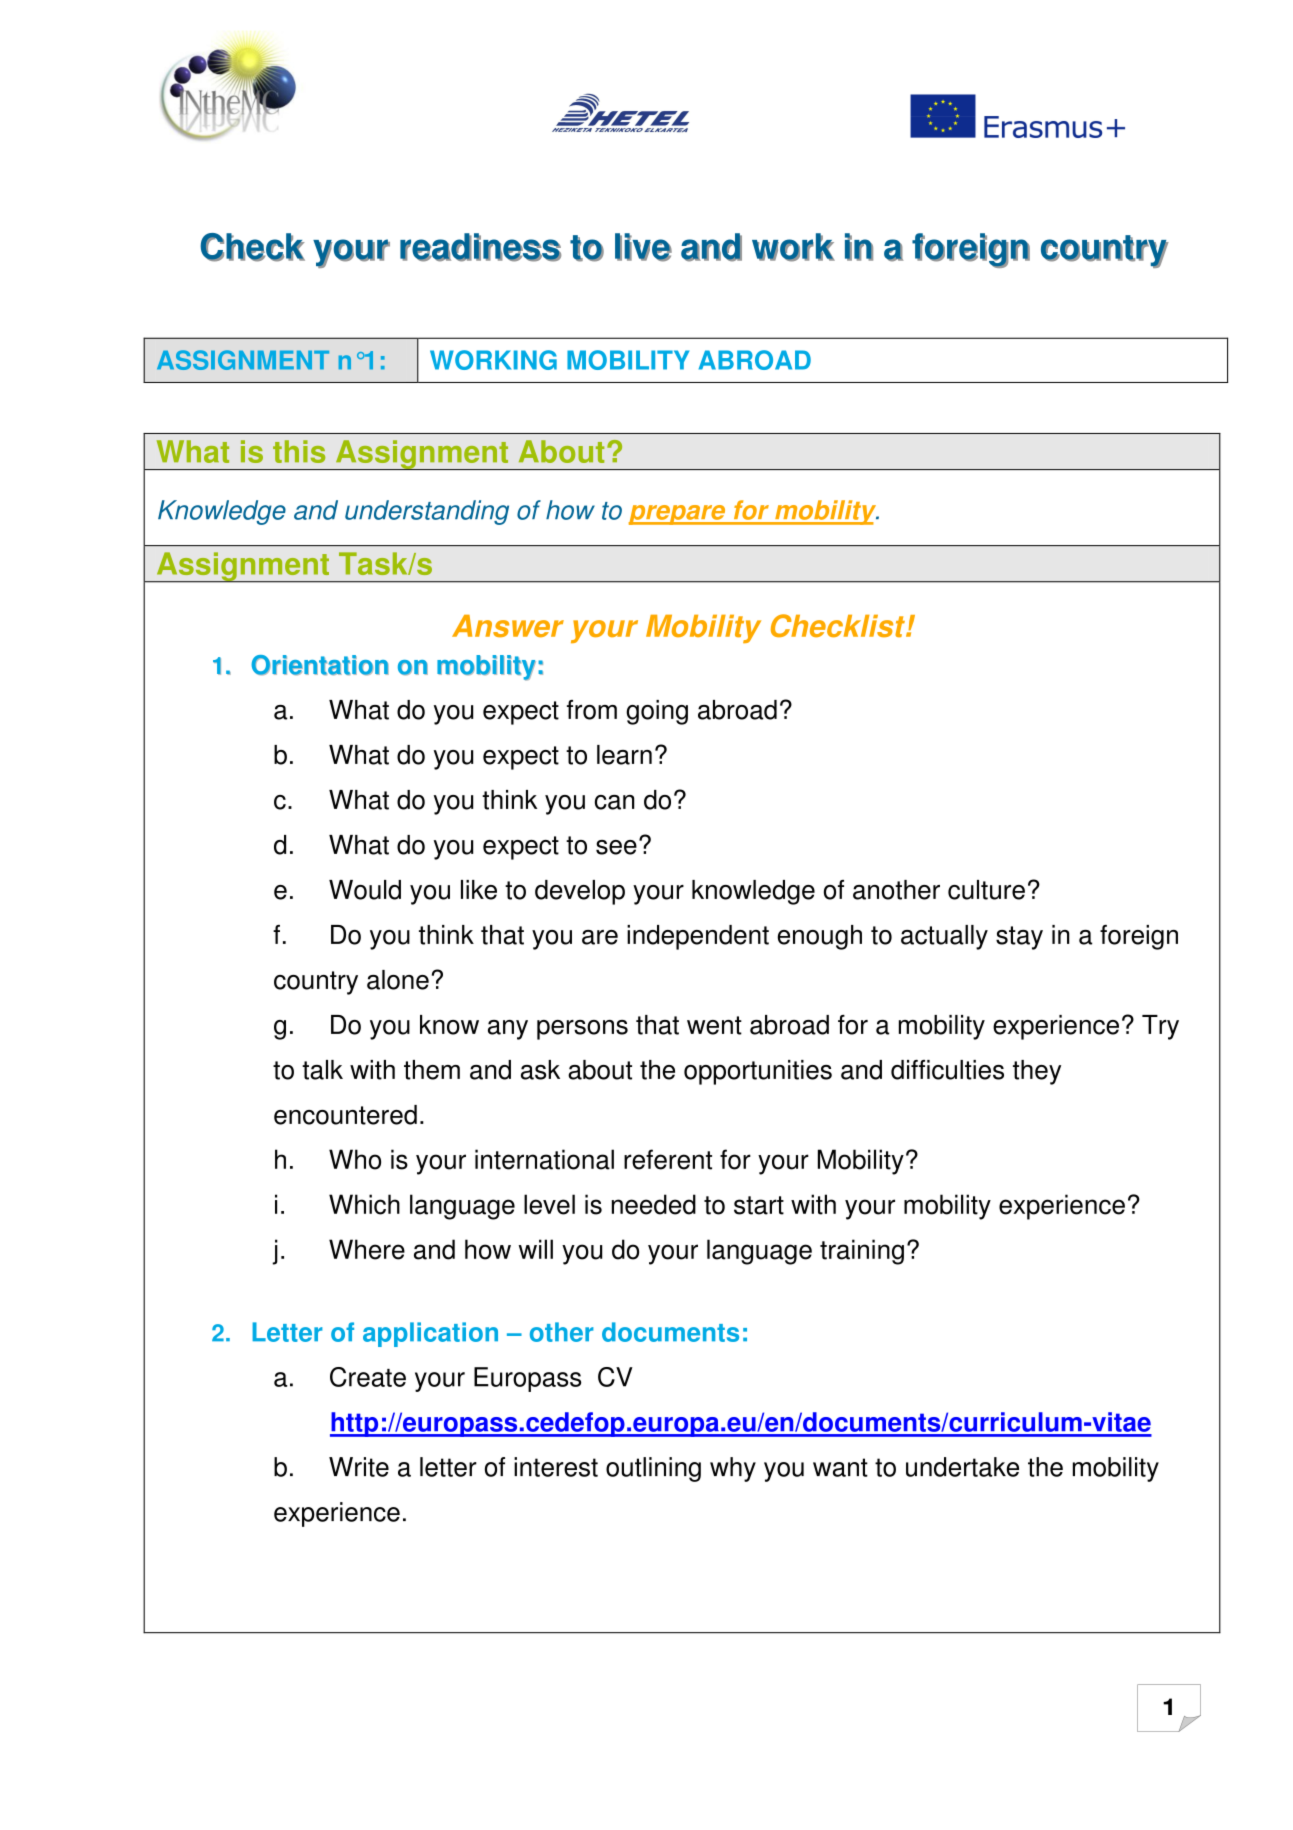 This screenshot has height=1830, width=1293. I want to click on referent, so click(668, 1159).
